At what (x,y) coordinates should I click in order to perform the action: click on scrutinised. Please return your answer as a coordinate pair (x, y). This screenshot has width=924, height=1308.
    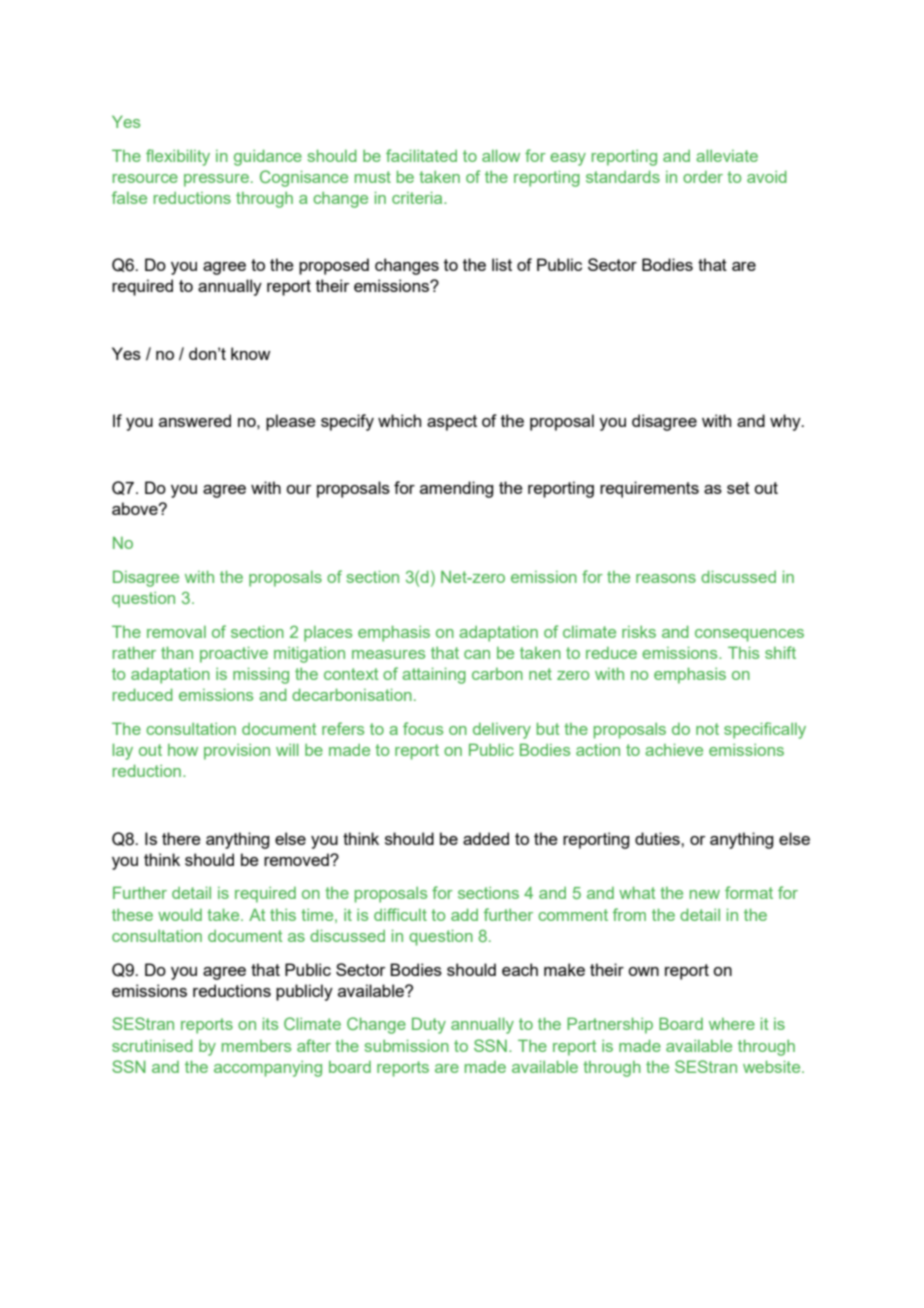
    Looking at the image, I should click on (152, 1045).
